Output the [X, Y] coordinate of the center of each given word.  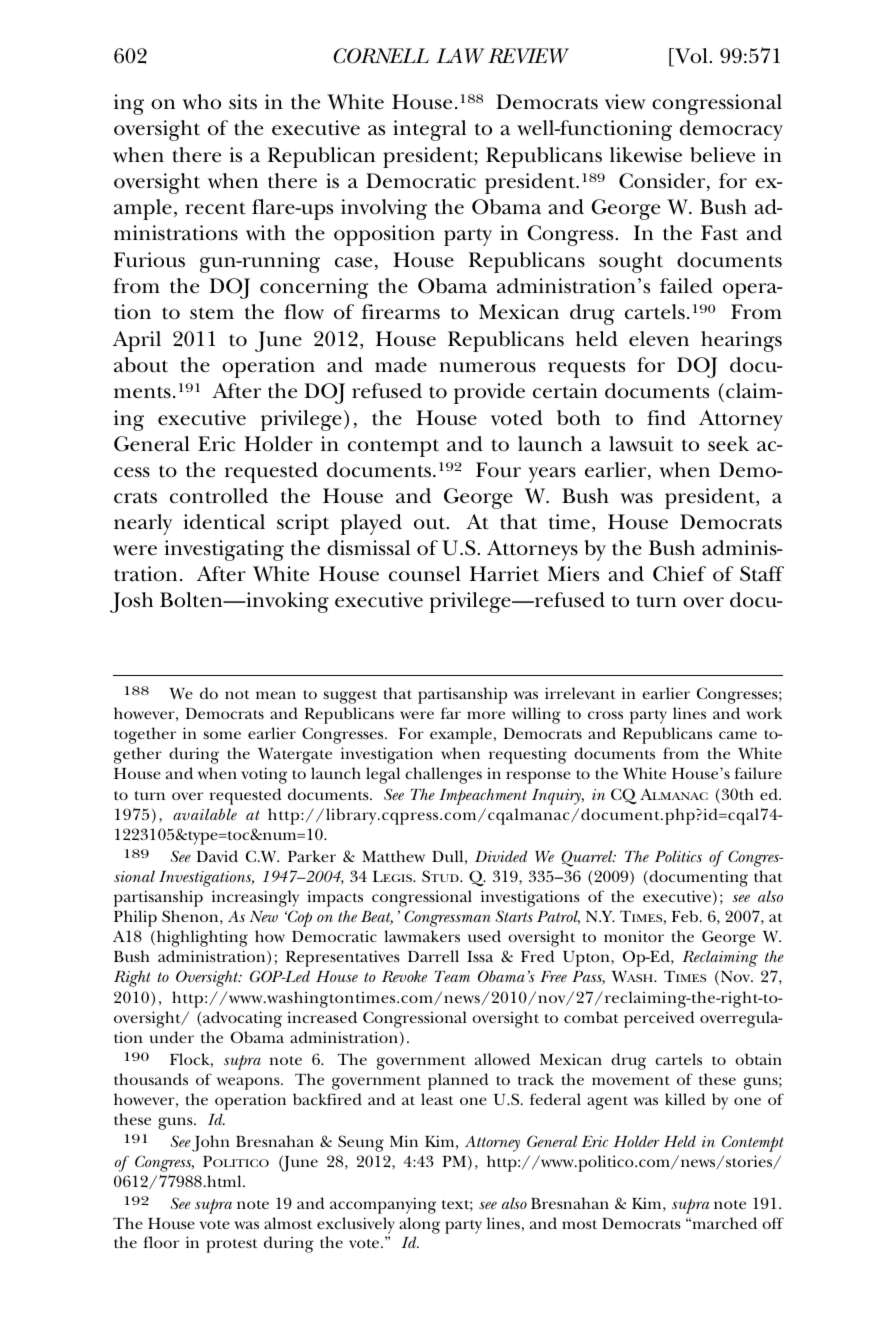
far [451, 713]
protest [232, 1246]
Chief [679, 574]
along [419, 1225]
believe [722, 155]
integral [429, 130]
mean [276, 695]
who [201, 102]
